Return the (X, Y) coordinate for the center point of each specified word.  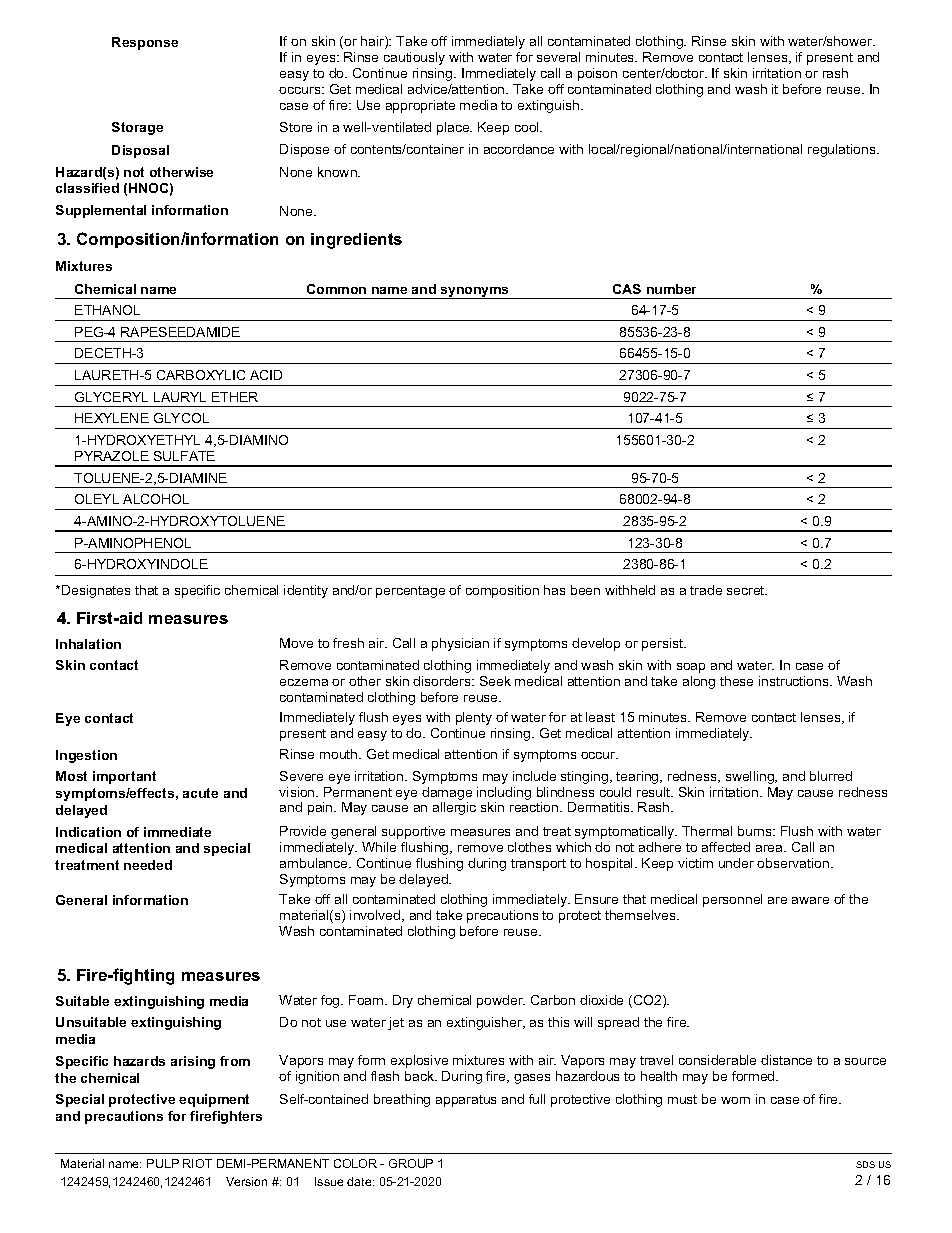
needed (148, 865)
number (671, 289)
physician (460, 644)
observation (794, 863)
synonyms (475, 293)
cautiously (414, 58)
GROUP (411, 1163)
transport (538, 865)
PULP (163, 1163)
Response (145, 43)
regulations (843, 150)
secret (747, 590)
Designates (96, 591)
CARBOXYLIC (201, 375)
